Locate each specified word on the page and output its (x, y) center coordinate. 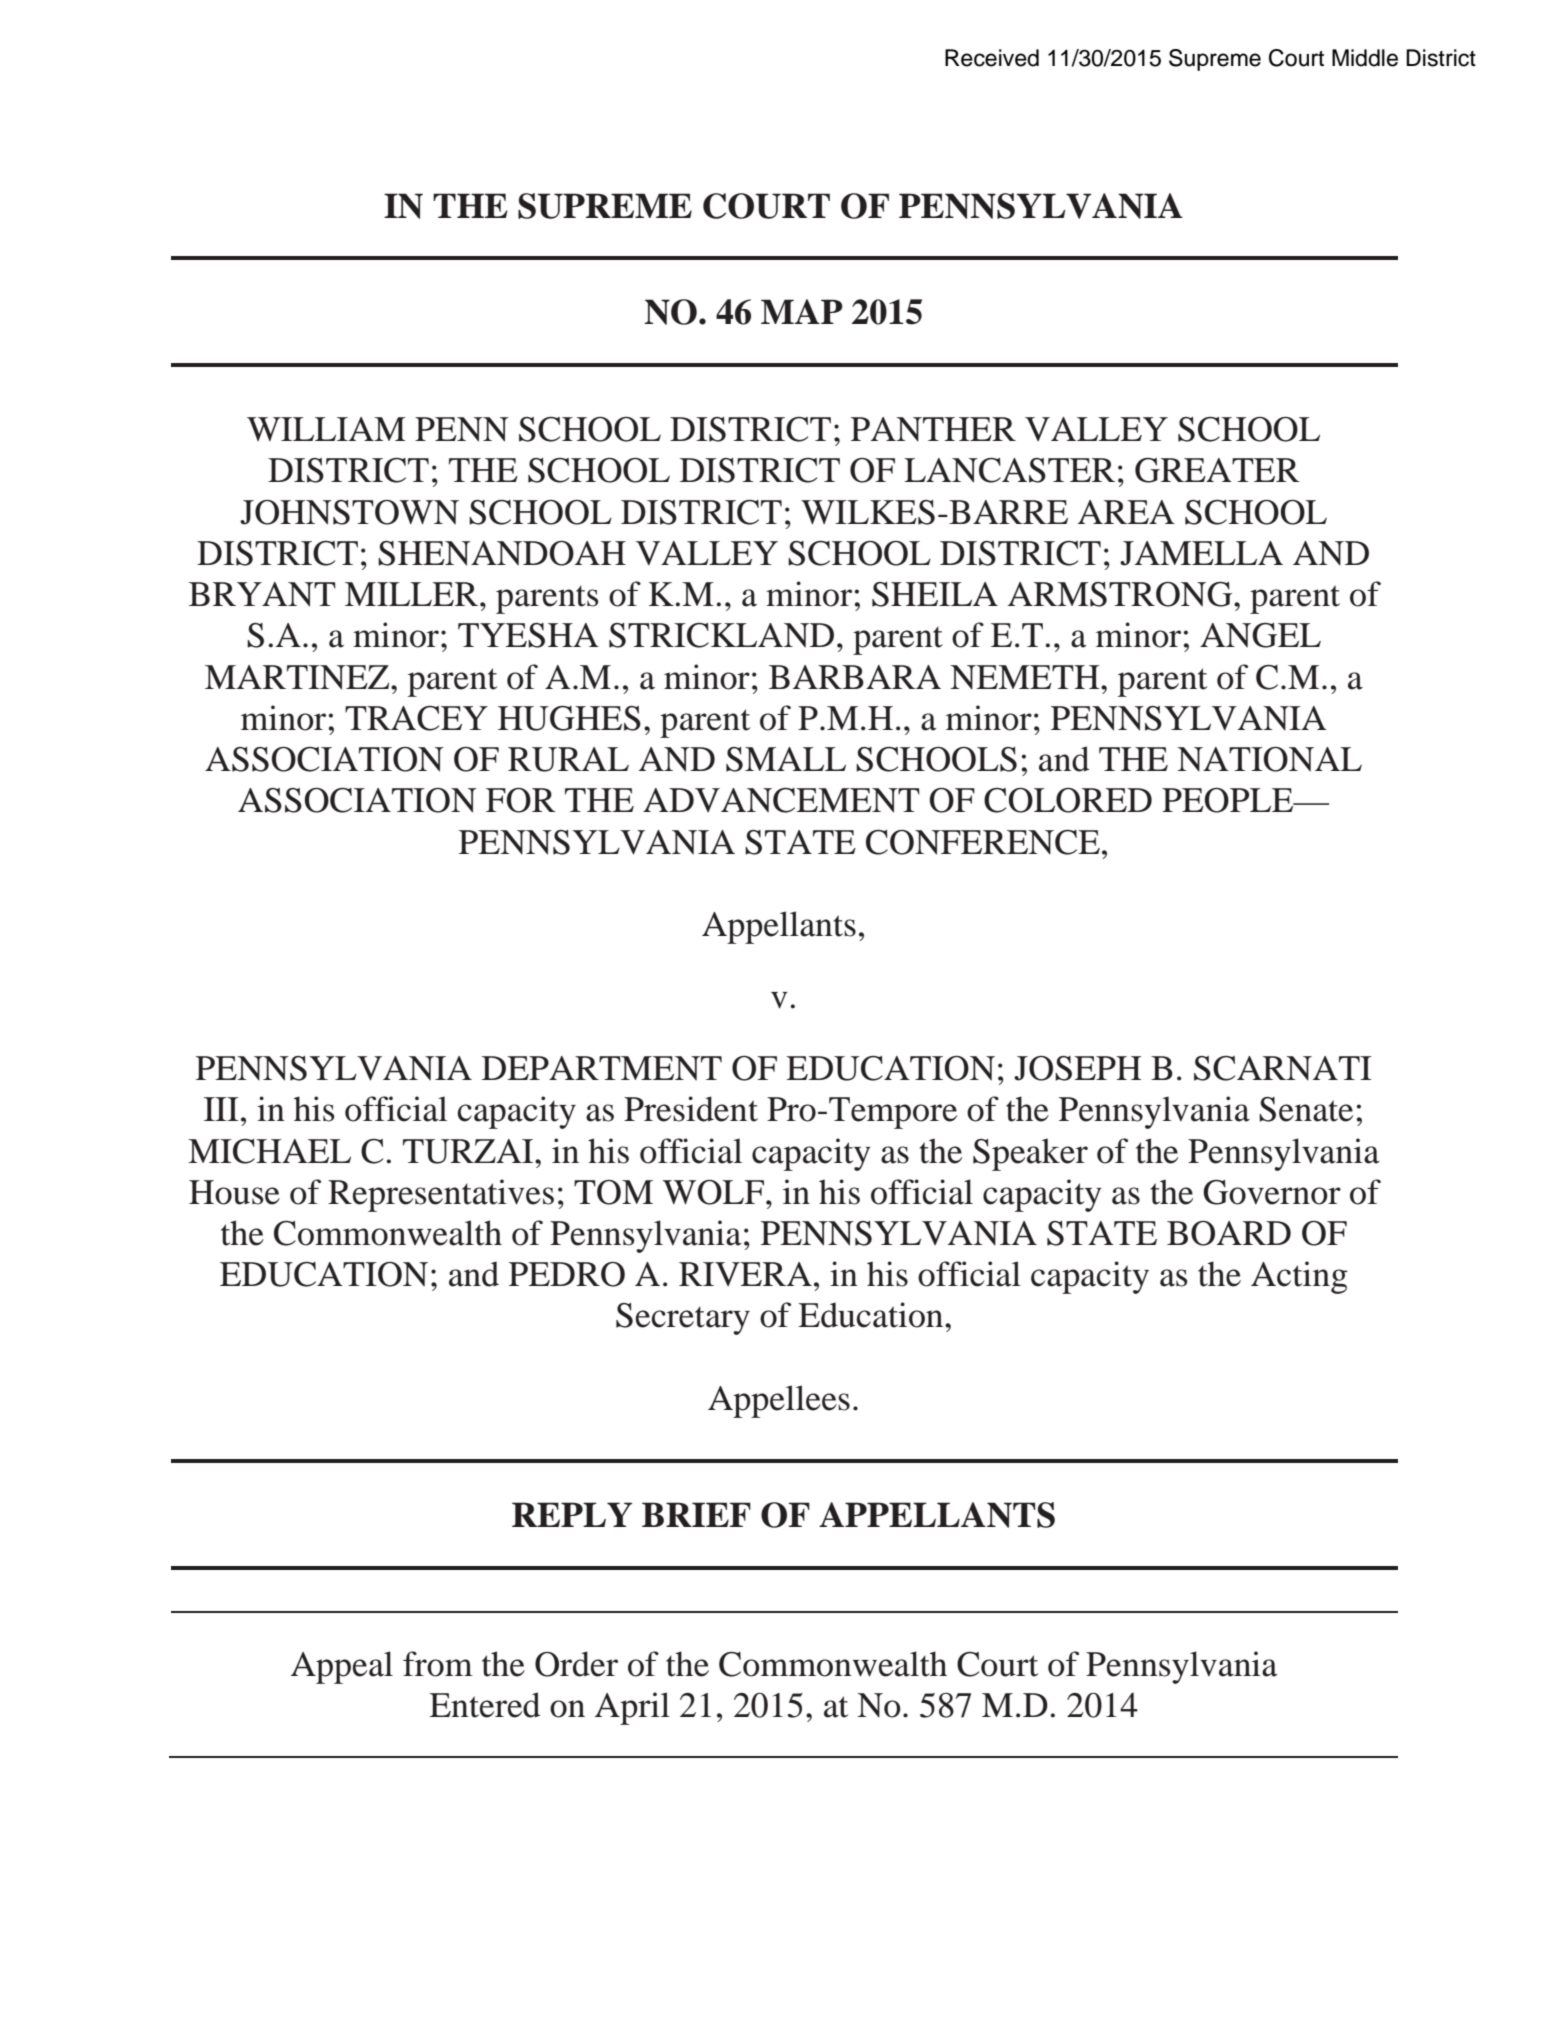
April (632, 1708)
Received (992, 58)
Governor (1272, 1192)
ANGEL (1260, 635)
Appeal (342, 1667)
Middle (1365, 58)
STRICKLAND (721, 635)
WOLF (715, 1192)
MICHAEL (269, 1151)
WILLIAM (326, 429)
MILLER (413, 594)
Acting (1299, 1277)
